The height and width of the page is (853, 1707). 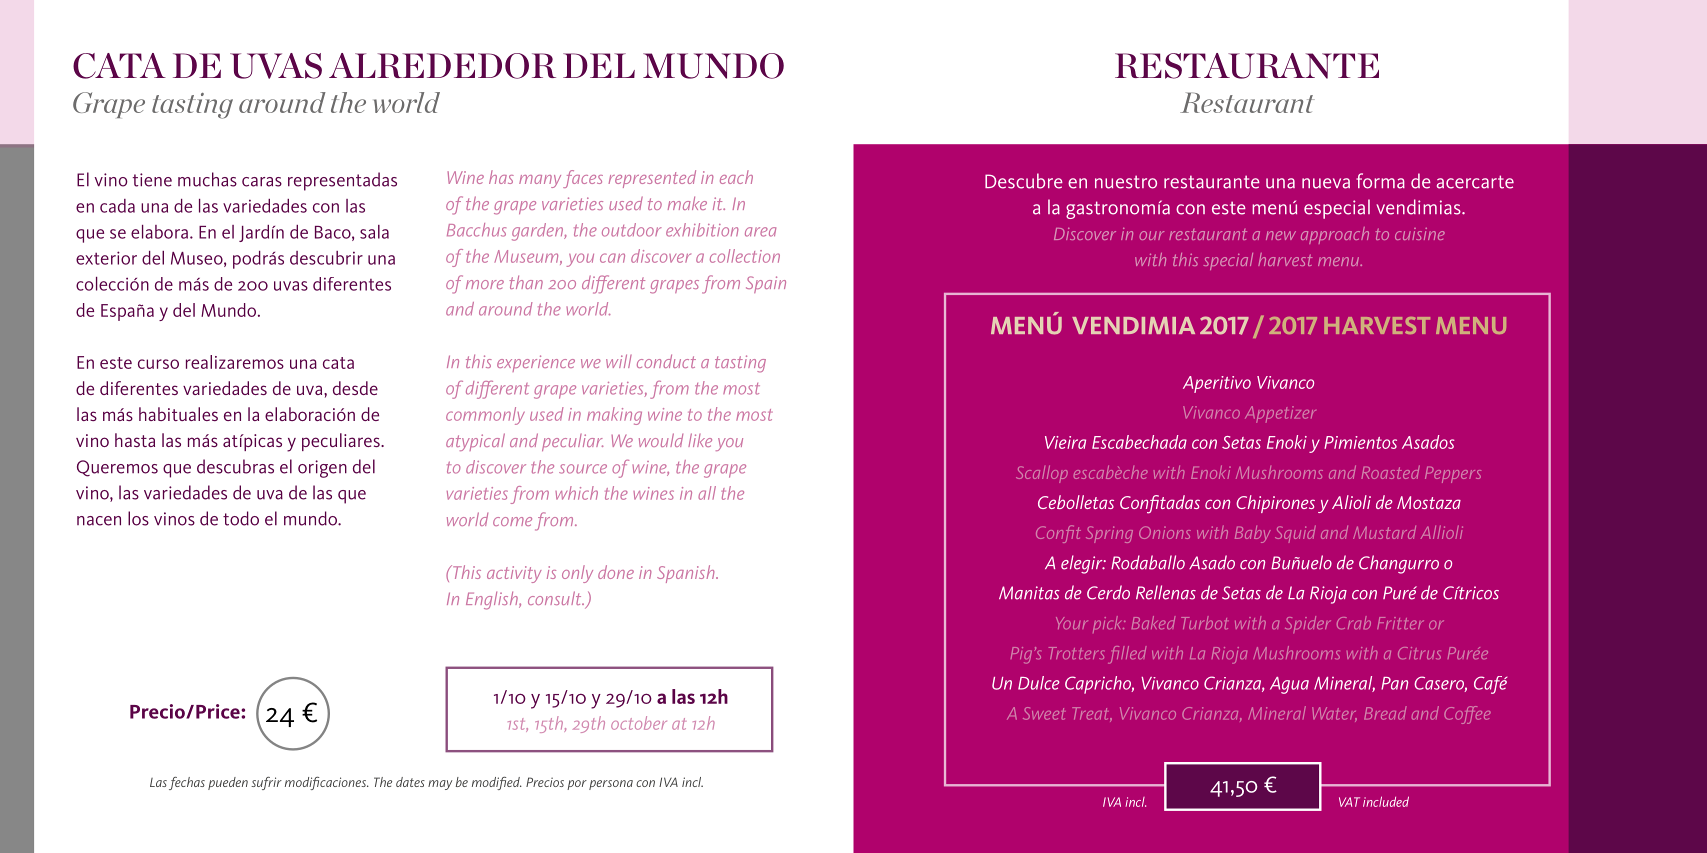 I want to click on Spanish, so click(x=687, y=574).
